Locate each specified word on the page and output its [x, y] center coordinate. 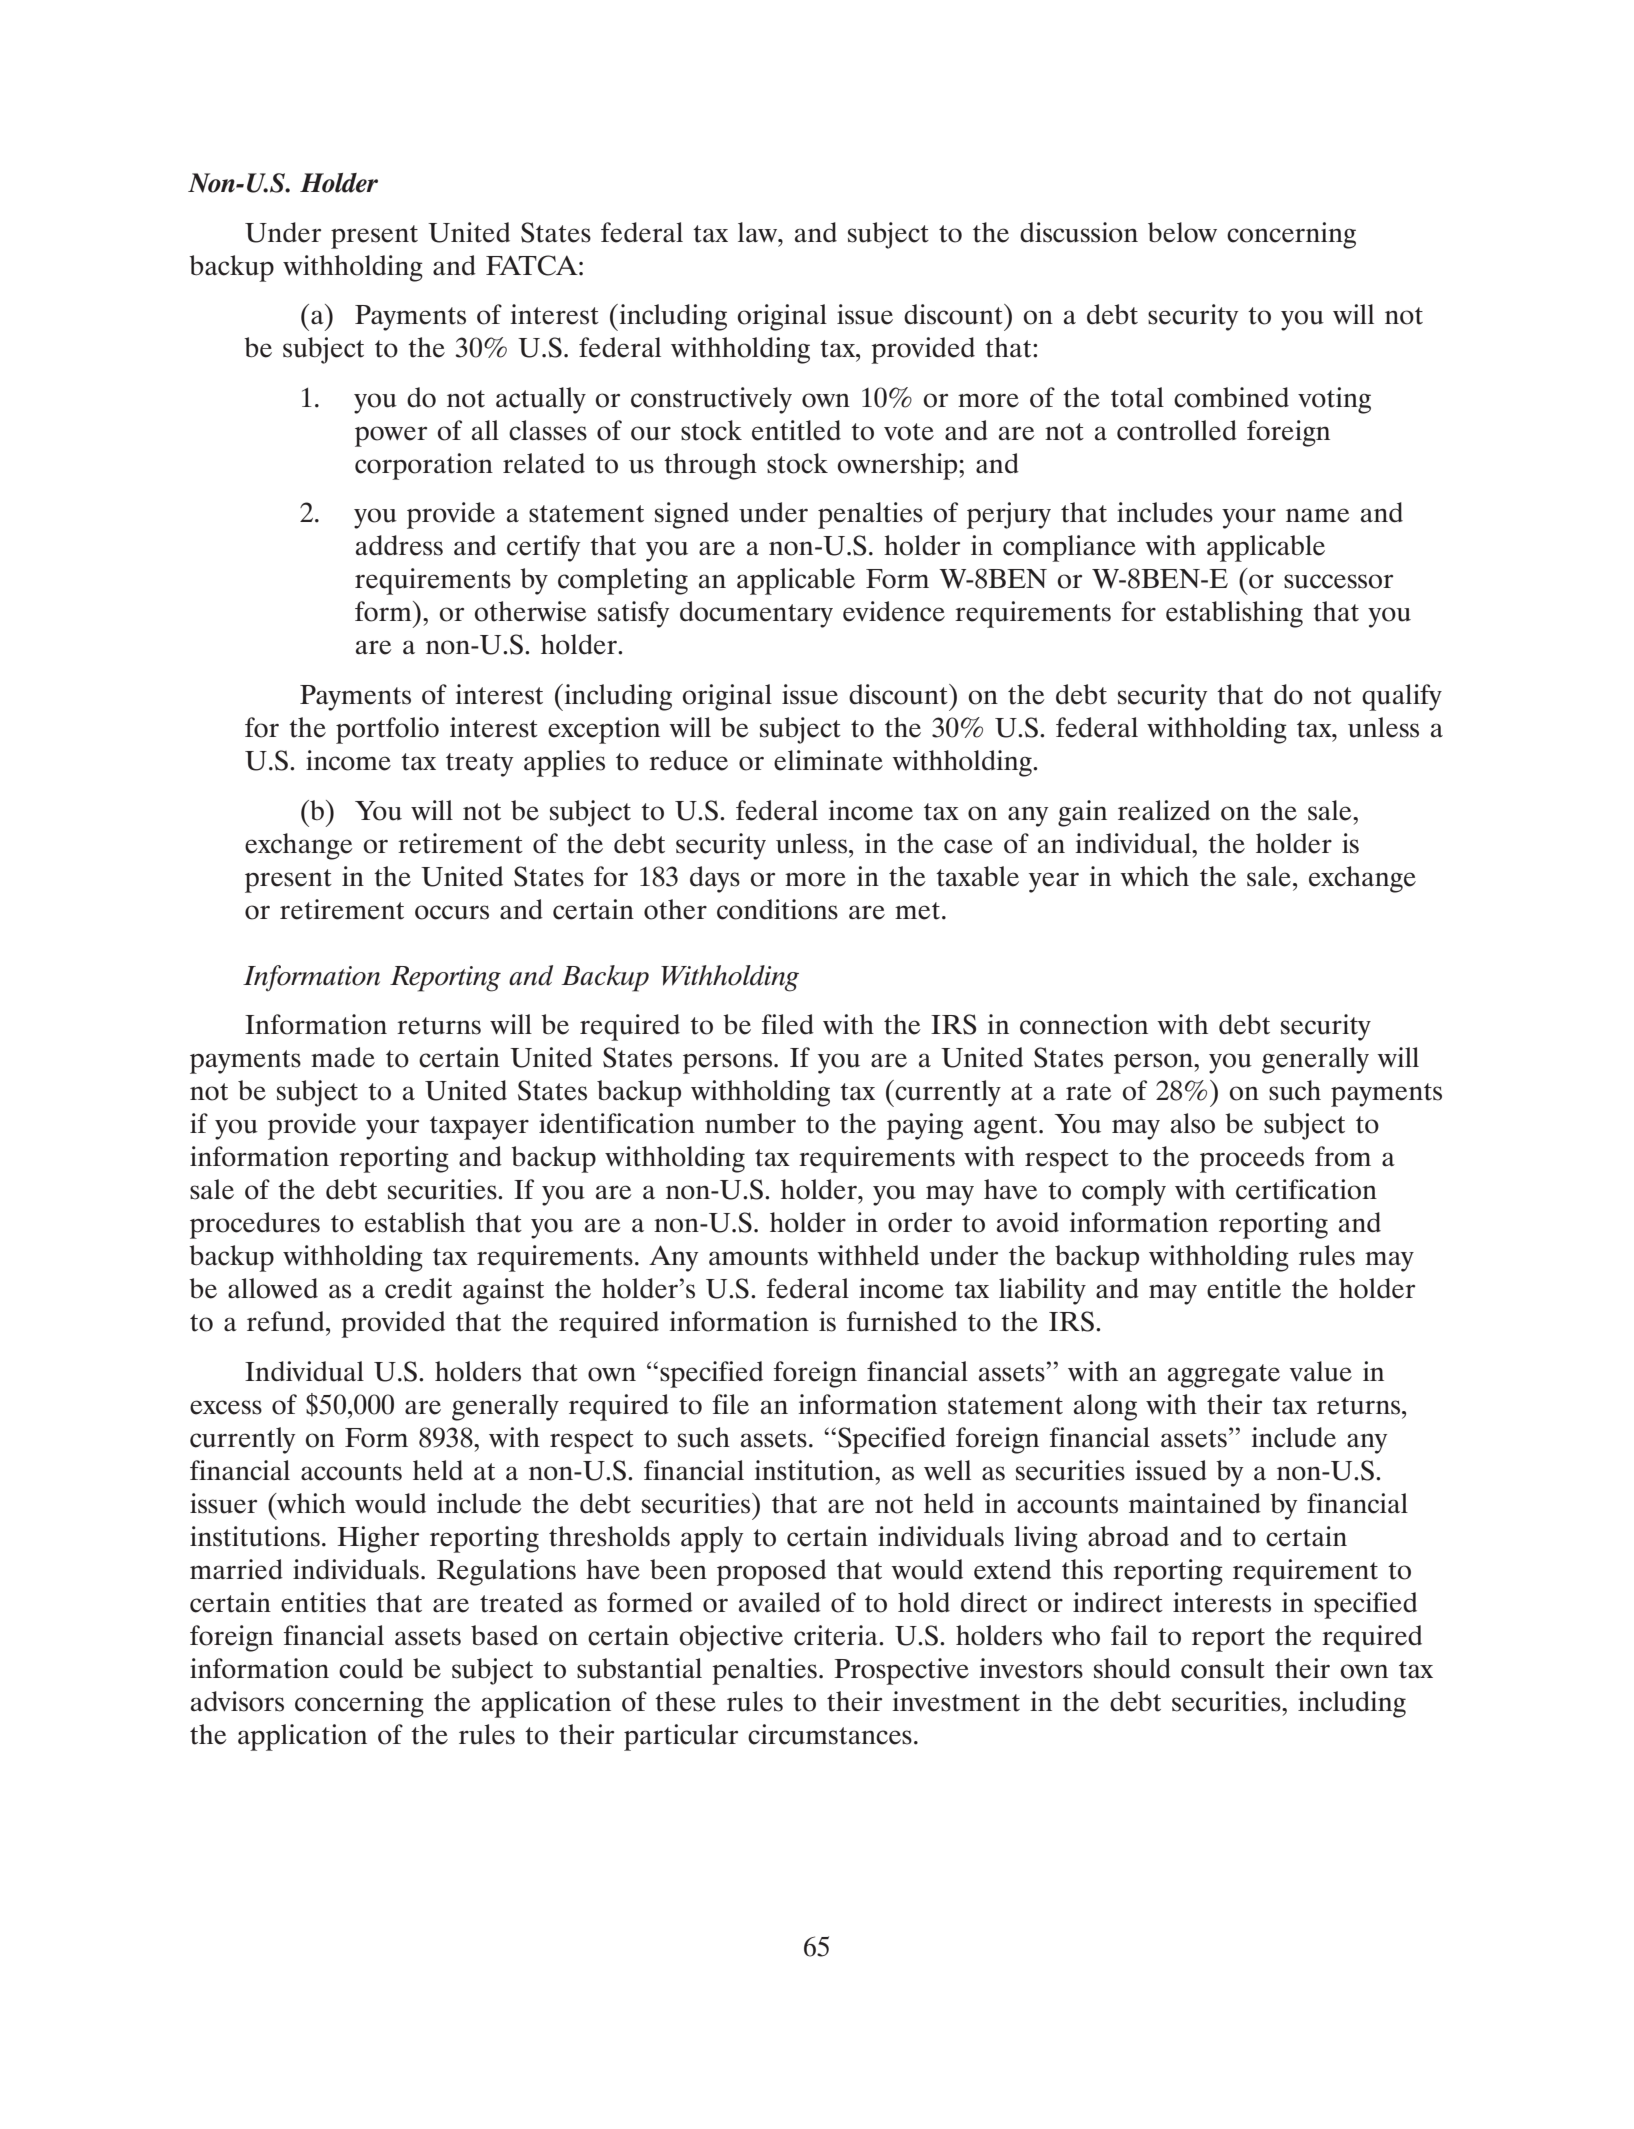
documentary [756, 614]
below [1182, 232]
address [399, 545]
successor [1338, 581]
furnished [902, 1321]
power [391, 436]
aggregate [1224, 1376]
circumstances [830, 1734]
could [371, 1668]
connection [1084, 1024]
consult [1223, 1668]
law [759, 232]
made [343, 1057]
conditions [777, 909]
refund [287, 1321]
